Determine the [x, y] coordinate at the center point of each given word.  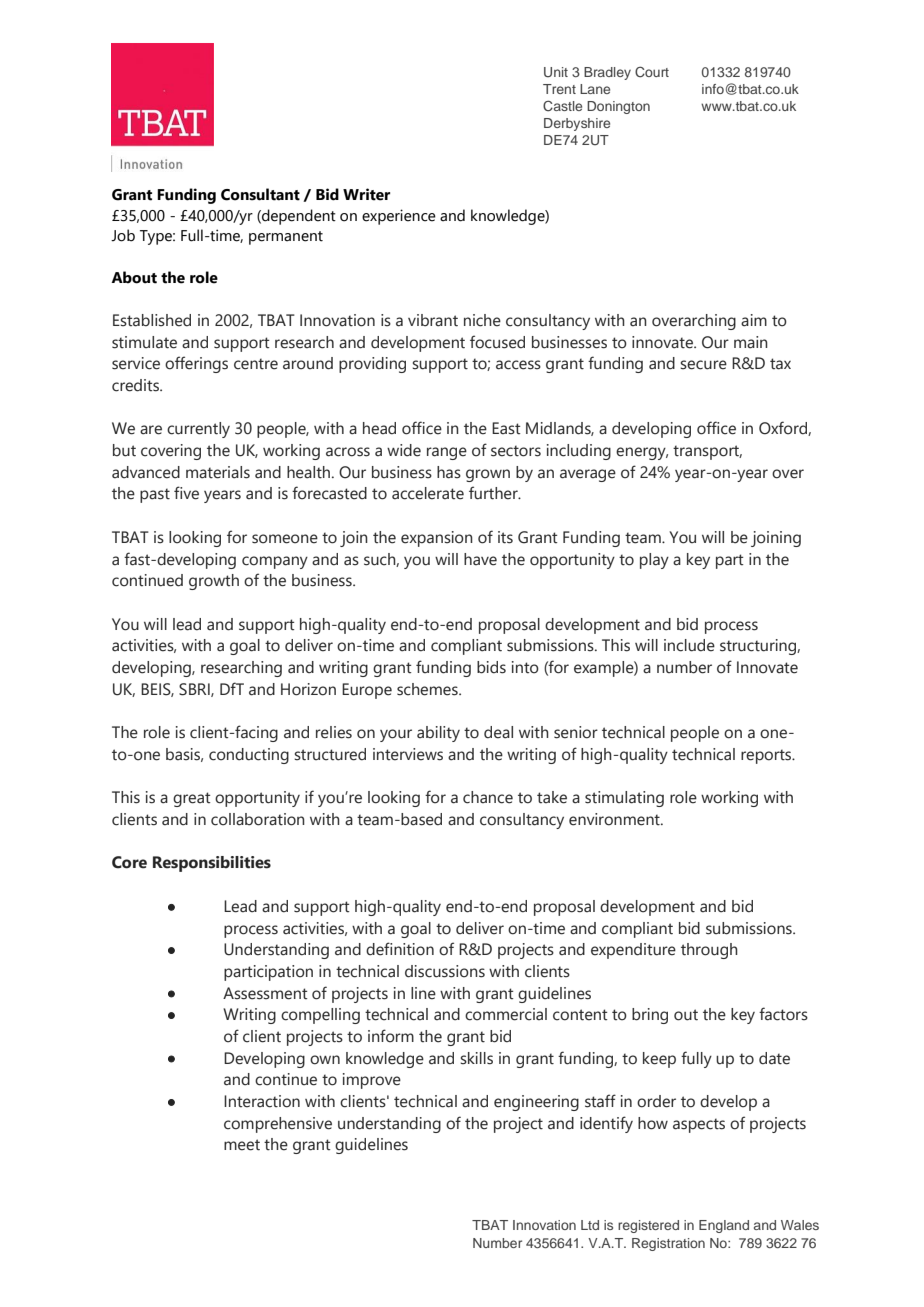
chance [488, 797]
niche [482, 320]
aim [754, 320]
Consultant [260, 194]
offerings [196, 364]
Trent [559, 89]
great [192, 799]
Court [652, 72]
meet [242, 1145]
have [480, 559]
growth [214, 582]
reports [767, 756]
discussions [445, 971]
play [654, 561]
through [709, 951]
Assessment [265, 993]
